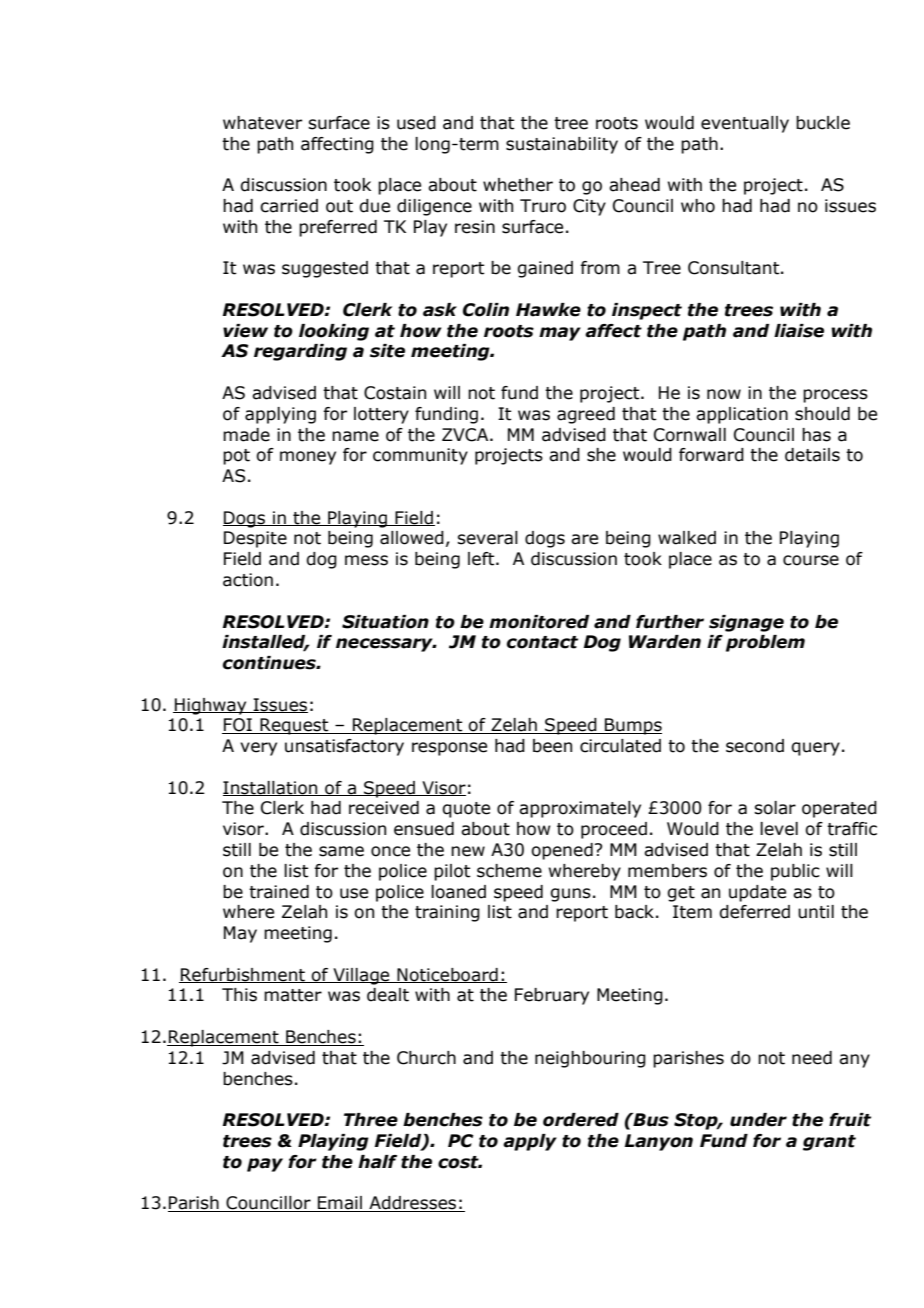 This image has width=924, height=1308. Describe the element at coordinates (745, 124) in the image. I see `eventually` at that location.
